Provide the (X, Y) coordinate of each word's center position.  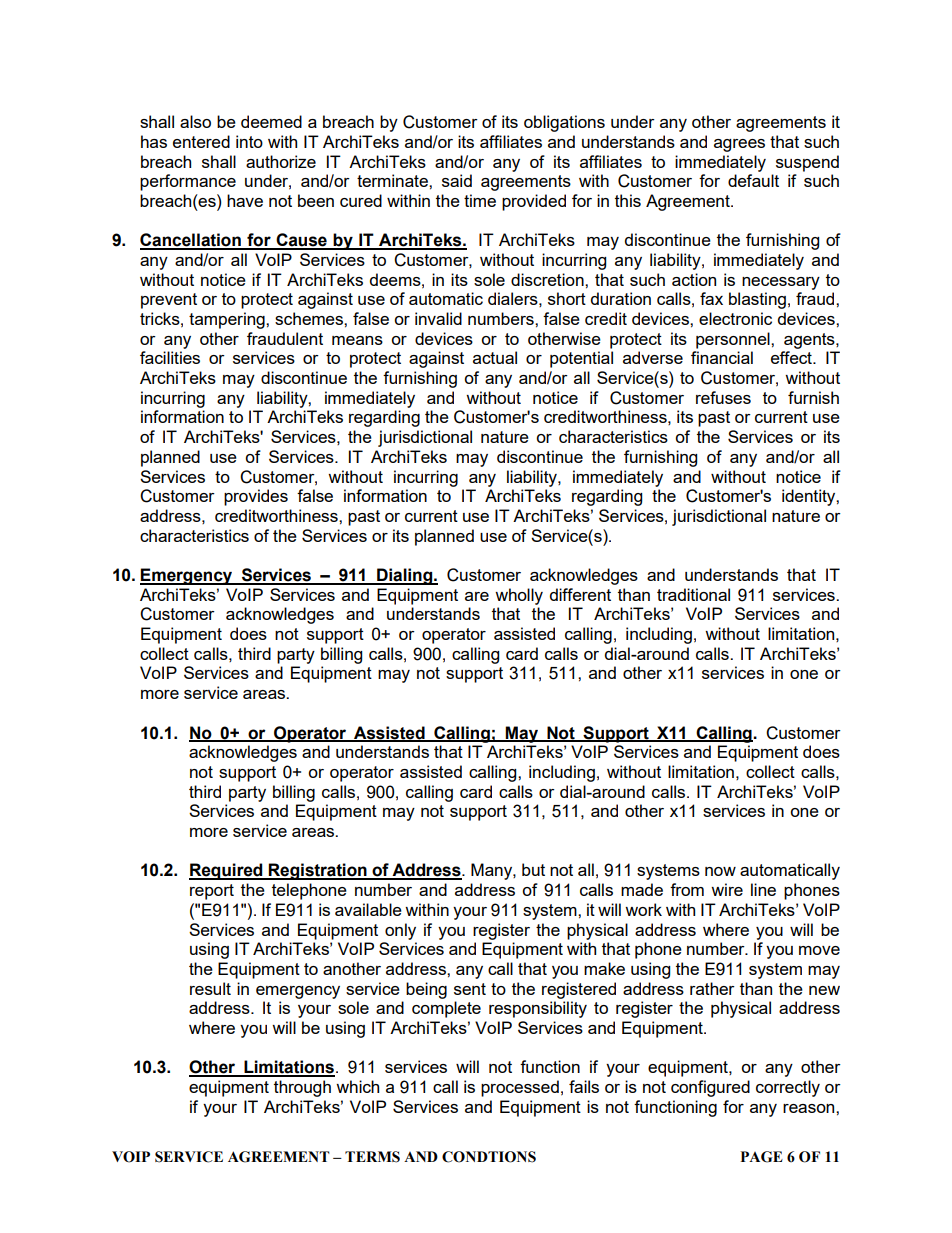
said (457, 180)
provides (256, 497)
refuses (723, 397)
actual (495, 357)
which (357, 1086)
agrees (739, 145)
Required (227, 871)
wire (727, 889)
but (533, 869)
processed (520, 1088)
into (249, 141)
